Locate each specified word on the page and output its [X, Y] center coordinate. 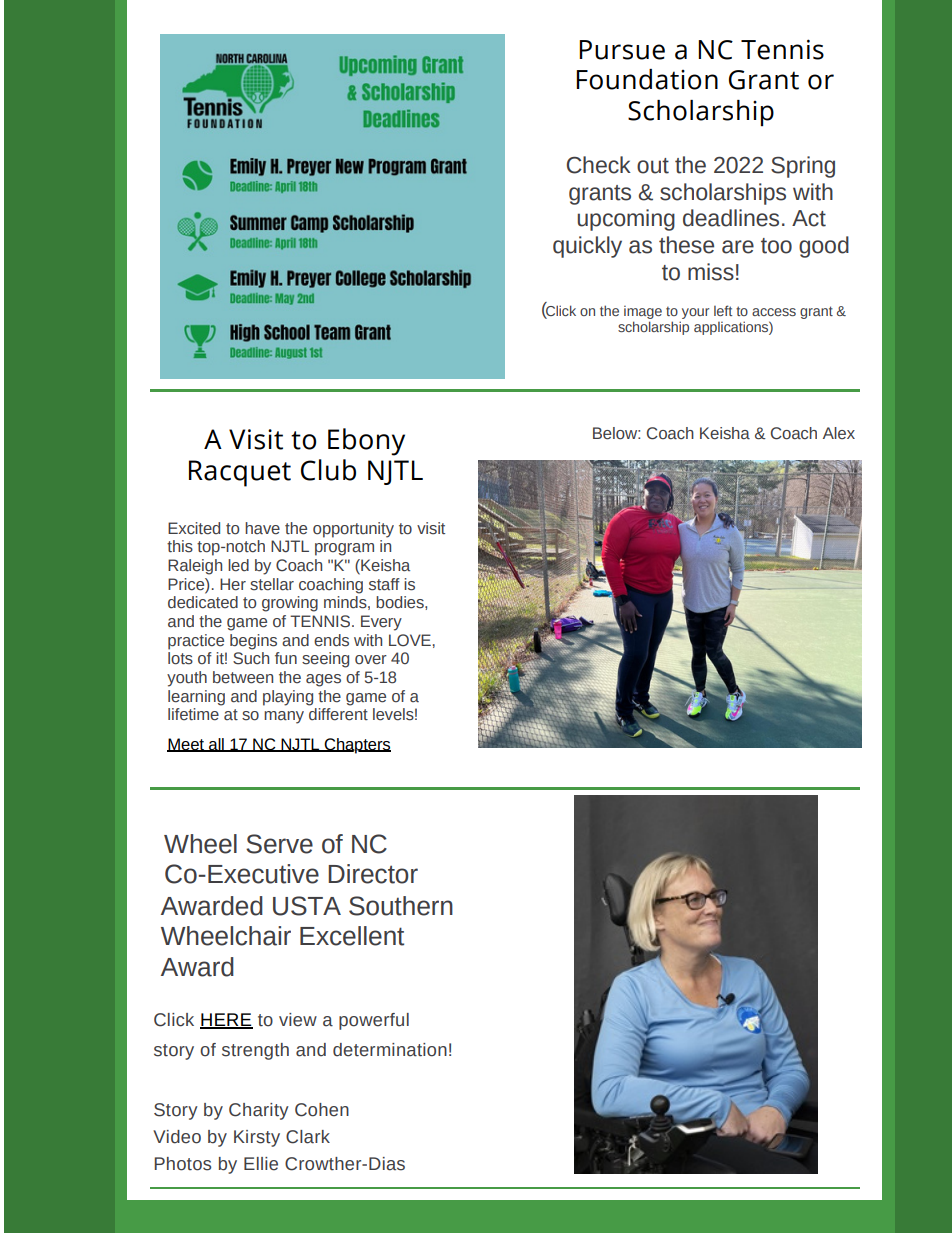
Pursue [622, 50]
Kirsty [257, 1138]
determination [390, 1050]
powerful [374, 1021]
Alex [839, 433]
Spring [803, 167]
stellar [272, 584]
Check [599, 165]
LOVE [410, 640]
